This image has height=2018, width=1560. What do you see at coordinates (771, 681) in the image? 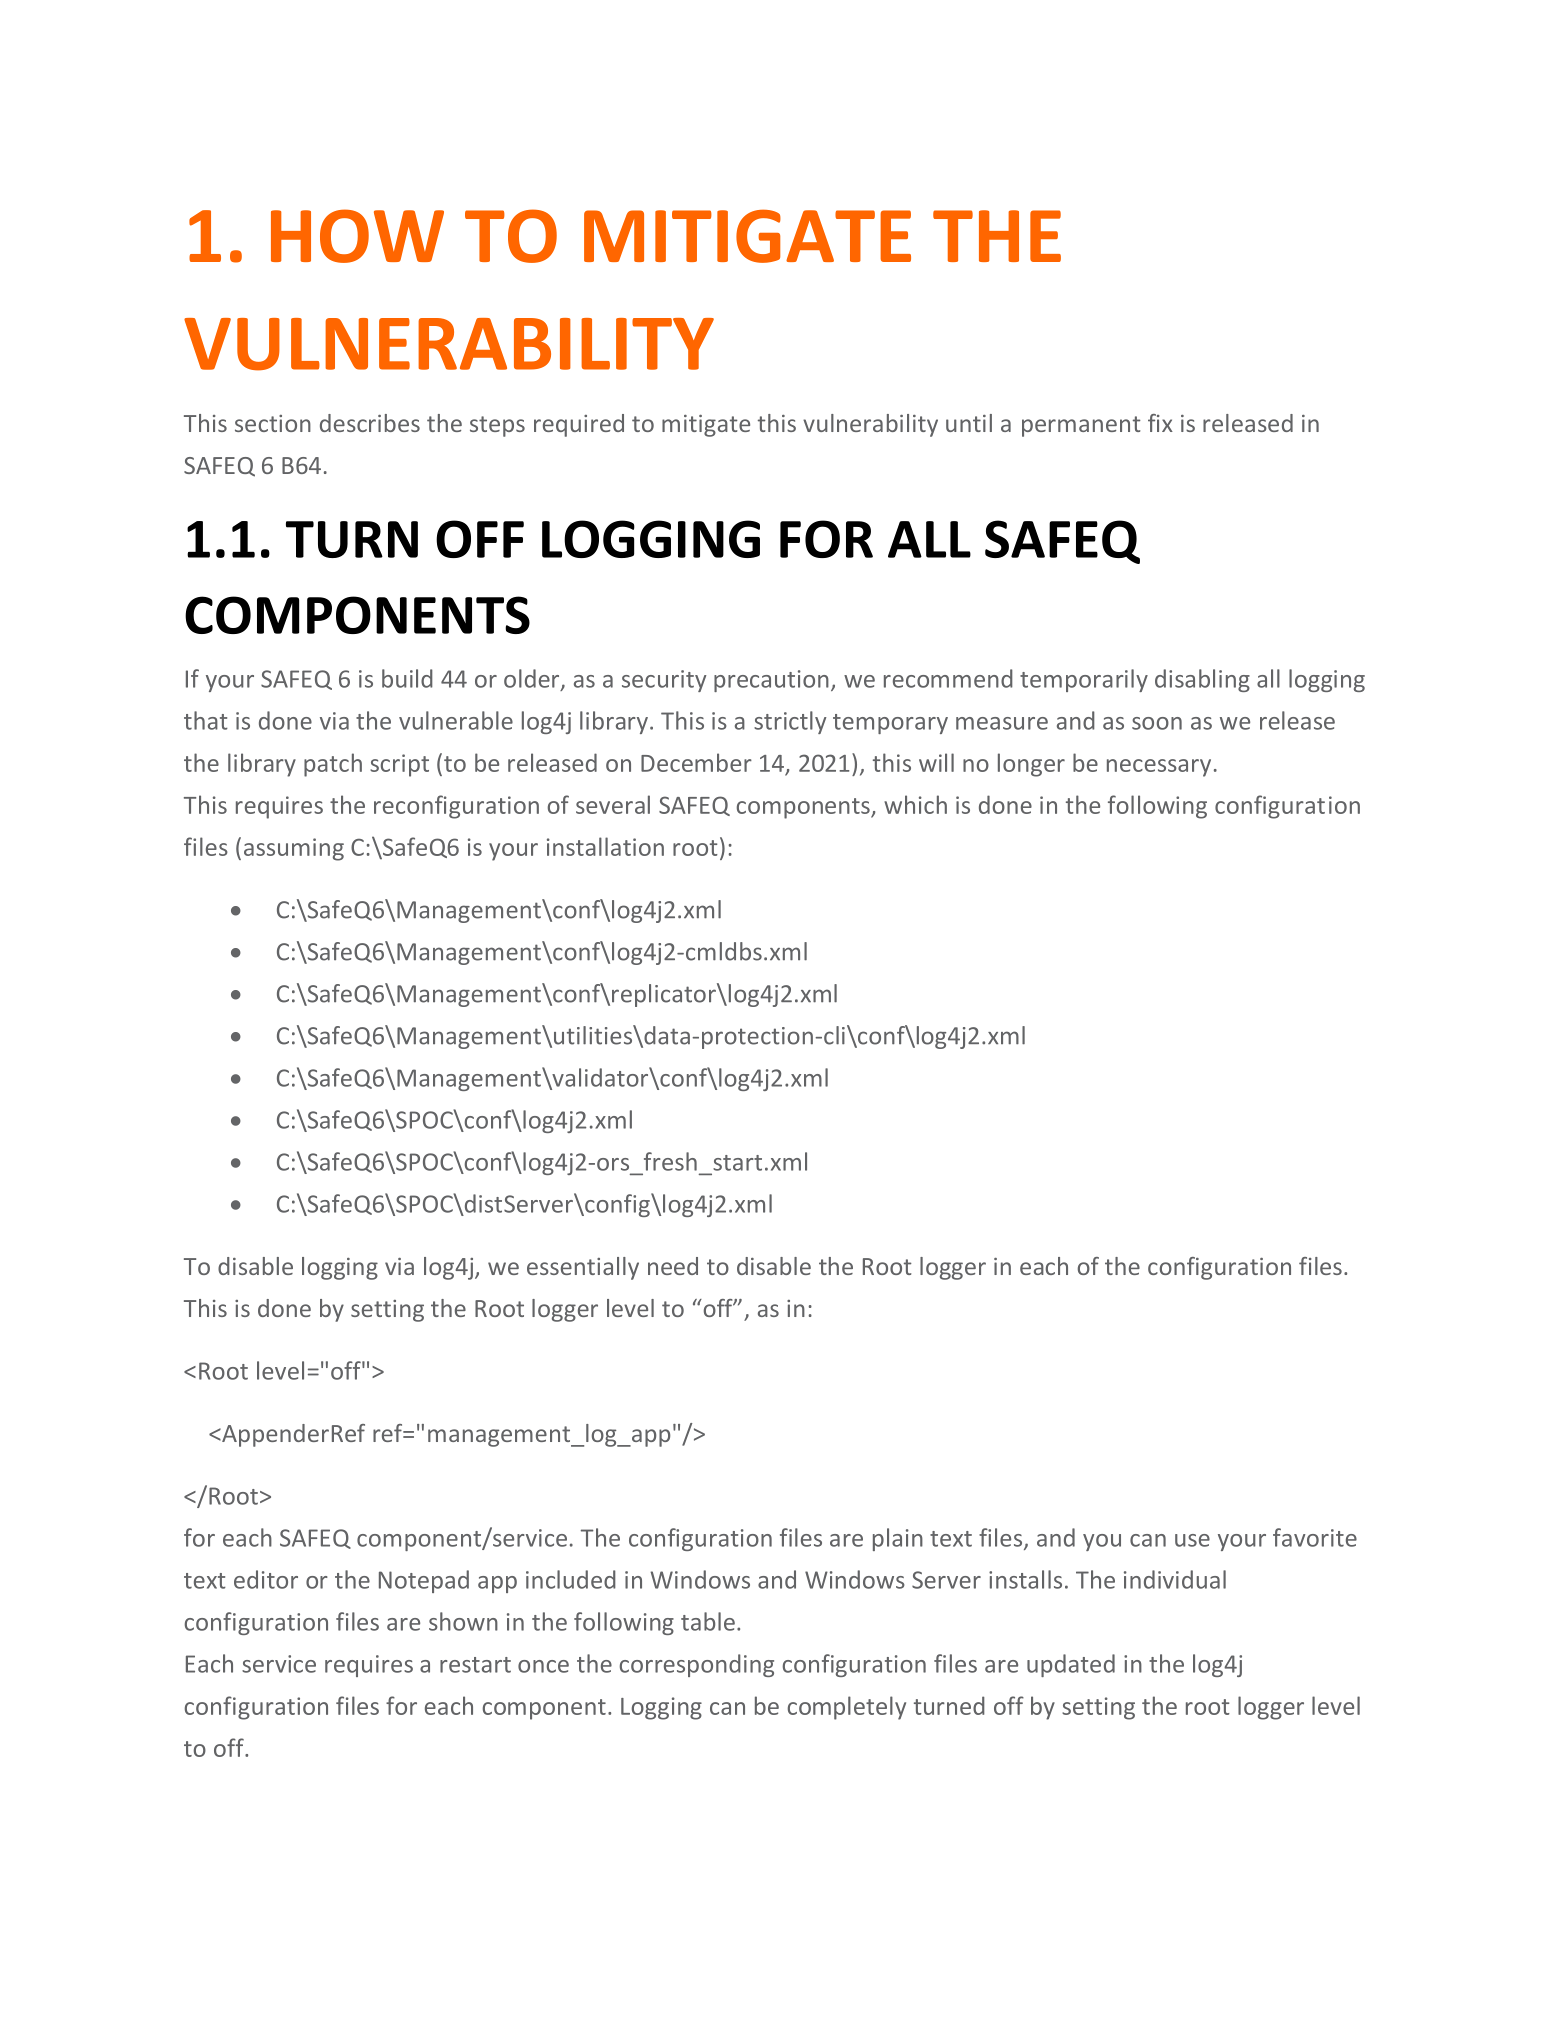
I see `precaution` at bounding box center [771, 681].
